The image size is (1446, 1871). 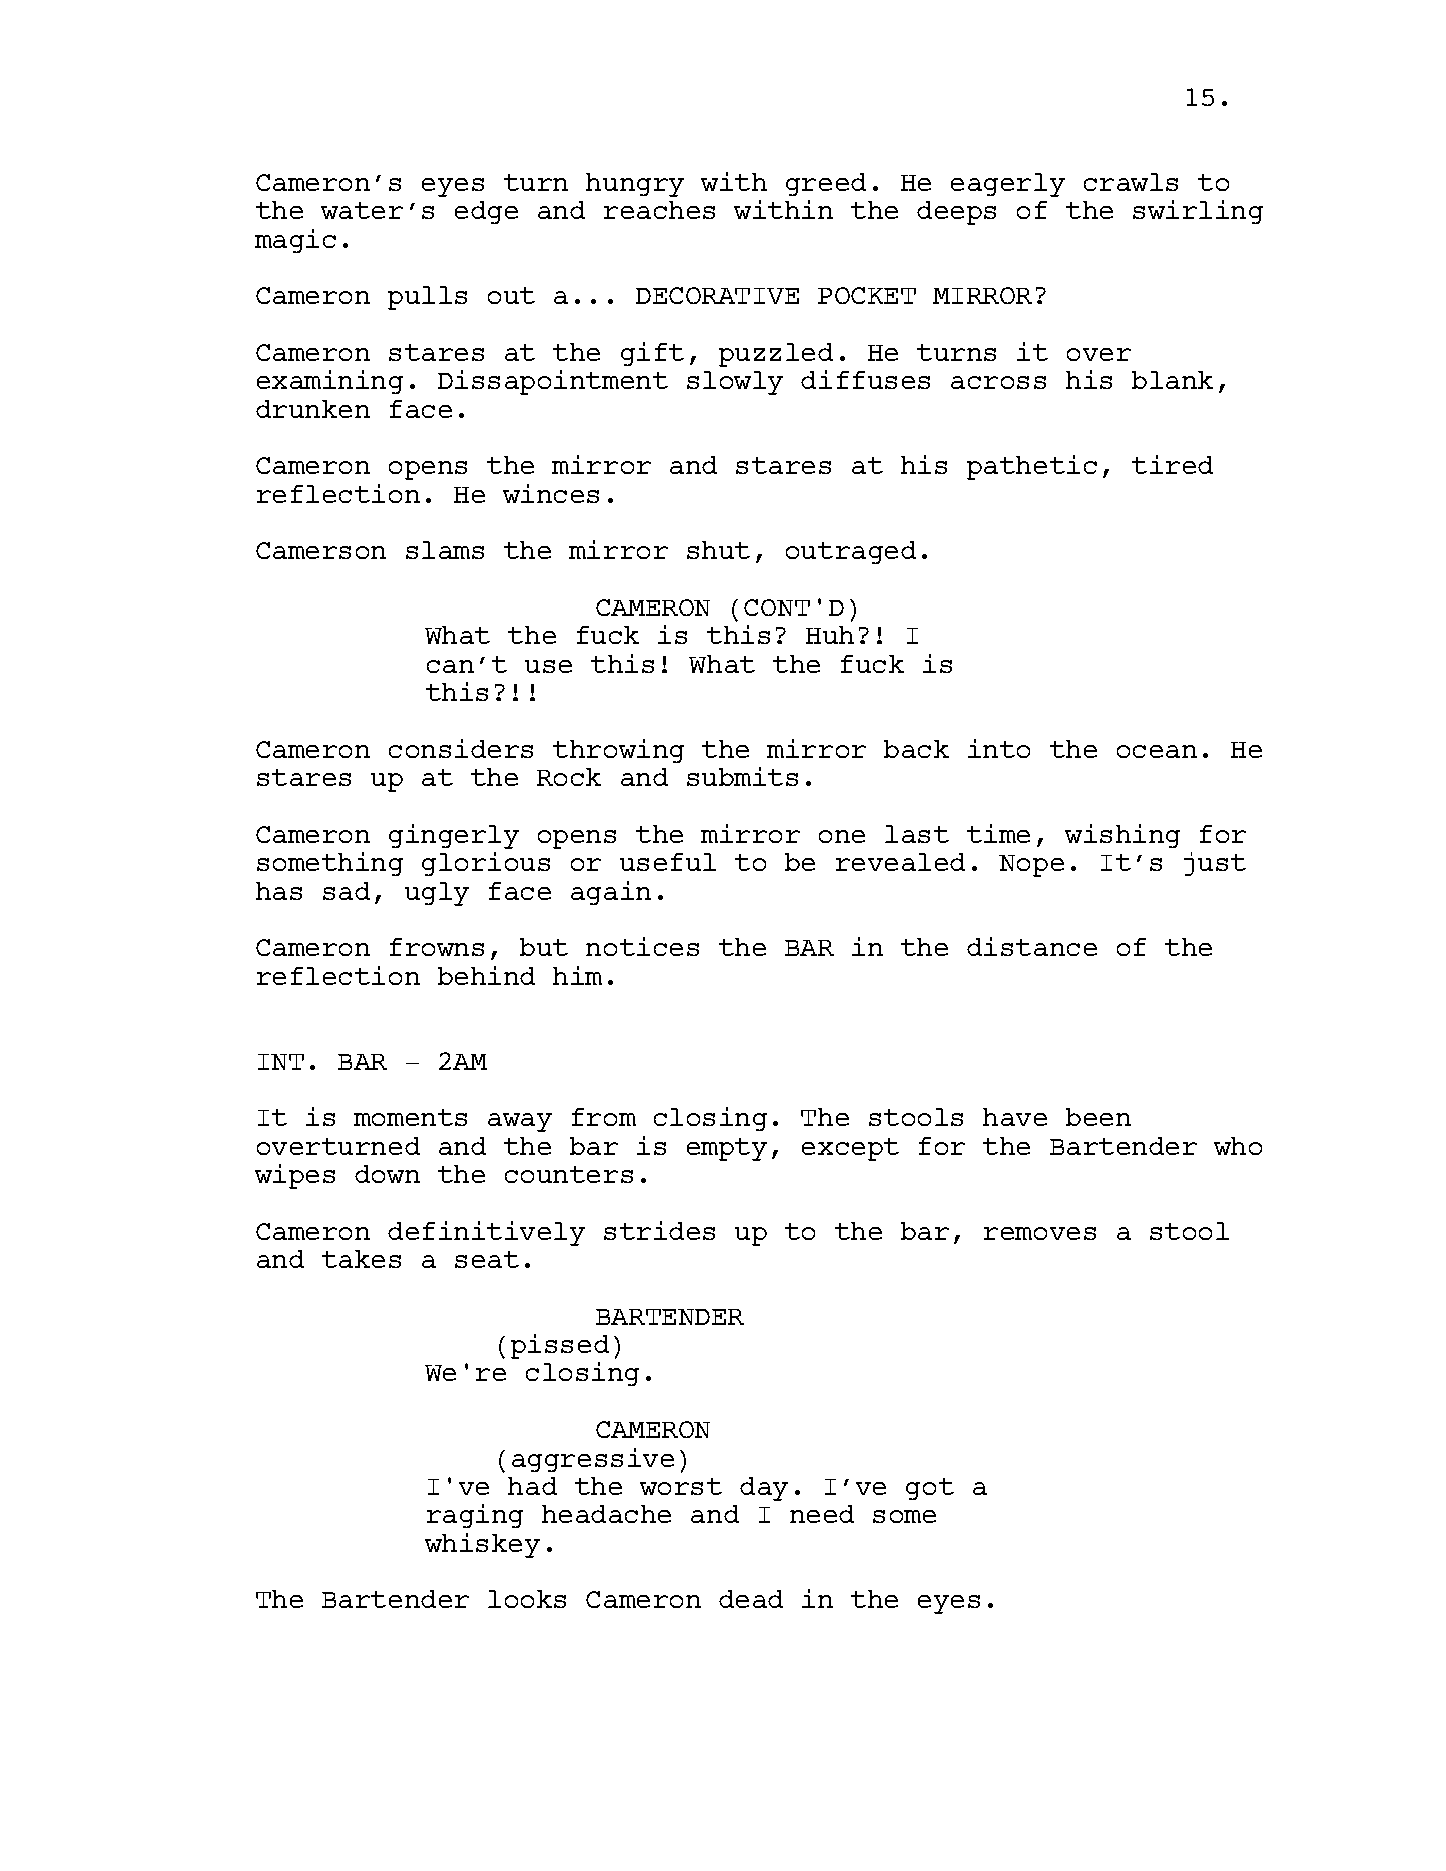 I want to click on shut, so click(x=718, y=550).
